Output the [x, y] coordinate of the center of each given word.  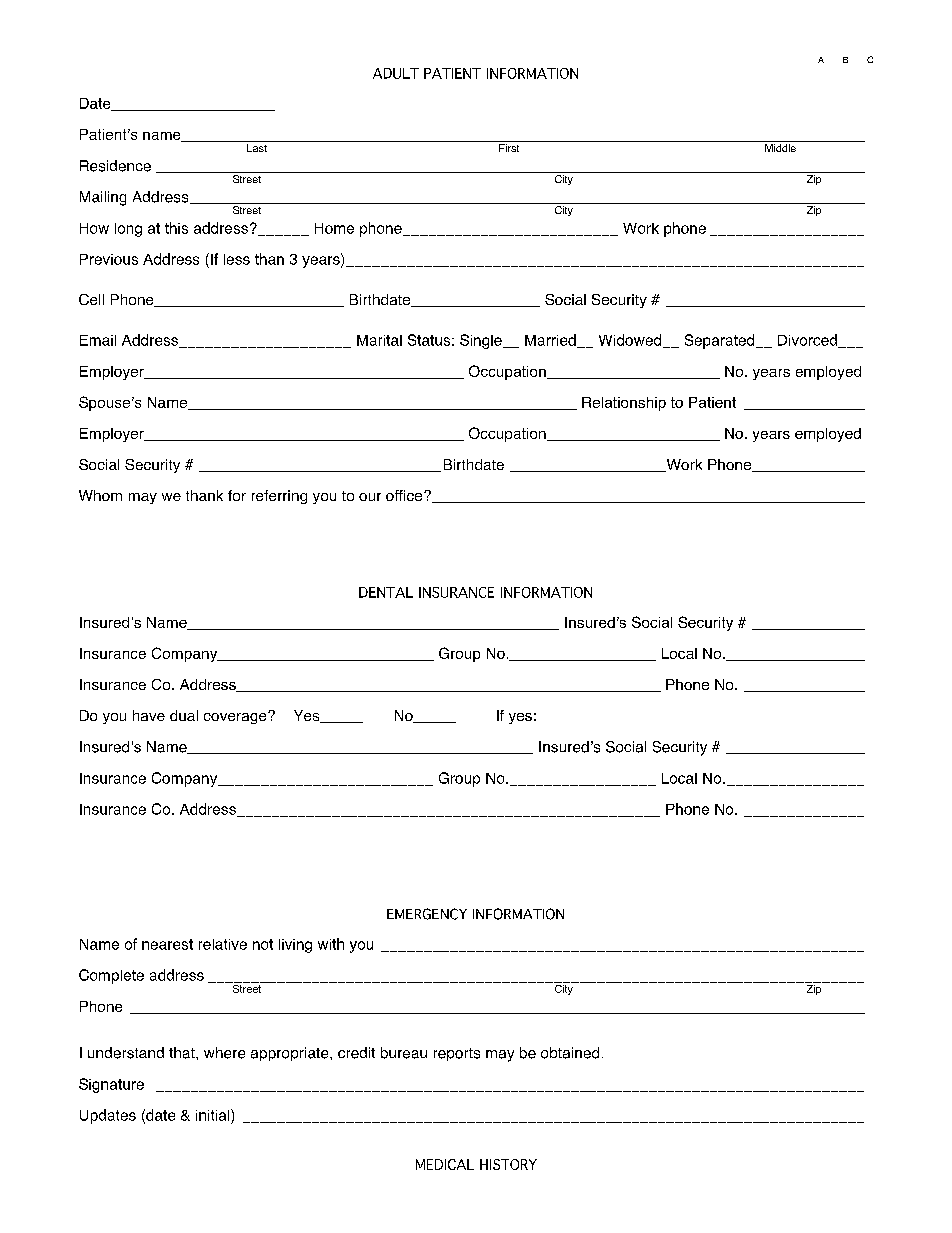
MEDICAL [445, 1164]
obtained [570, 1053]
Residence [115, 166]
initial [214, 1115]
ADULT [396, 73]
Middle [780, 148]
